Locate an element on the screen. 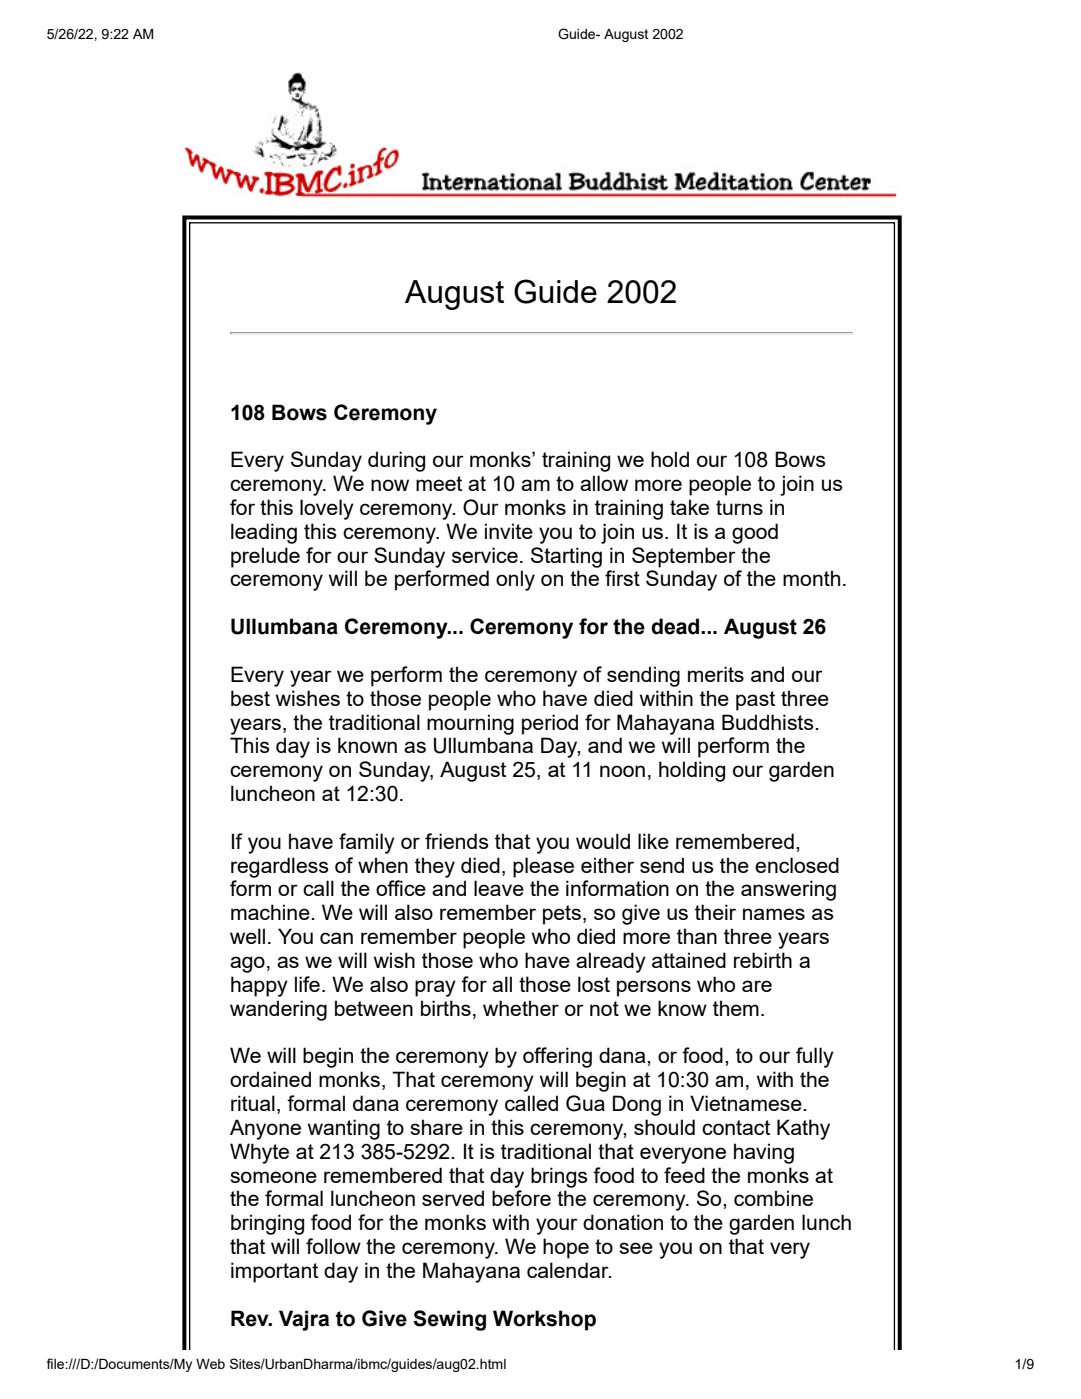  see is located at coordinates (636, 1248).
